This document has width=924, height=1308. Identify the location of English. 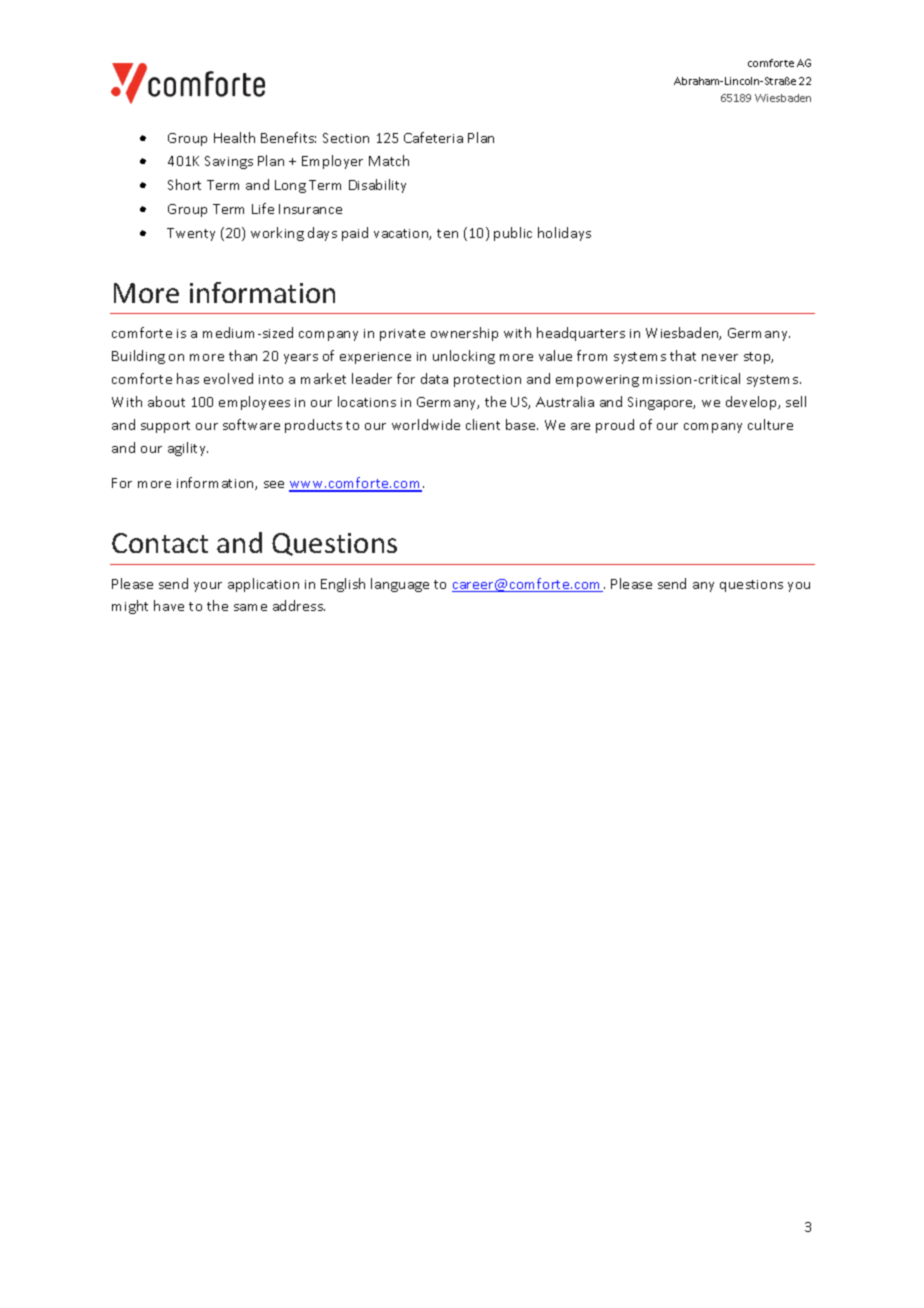
(343, 585).
